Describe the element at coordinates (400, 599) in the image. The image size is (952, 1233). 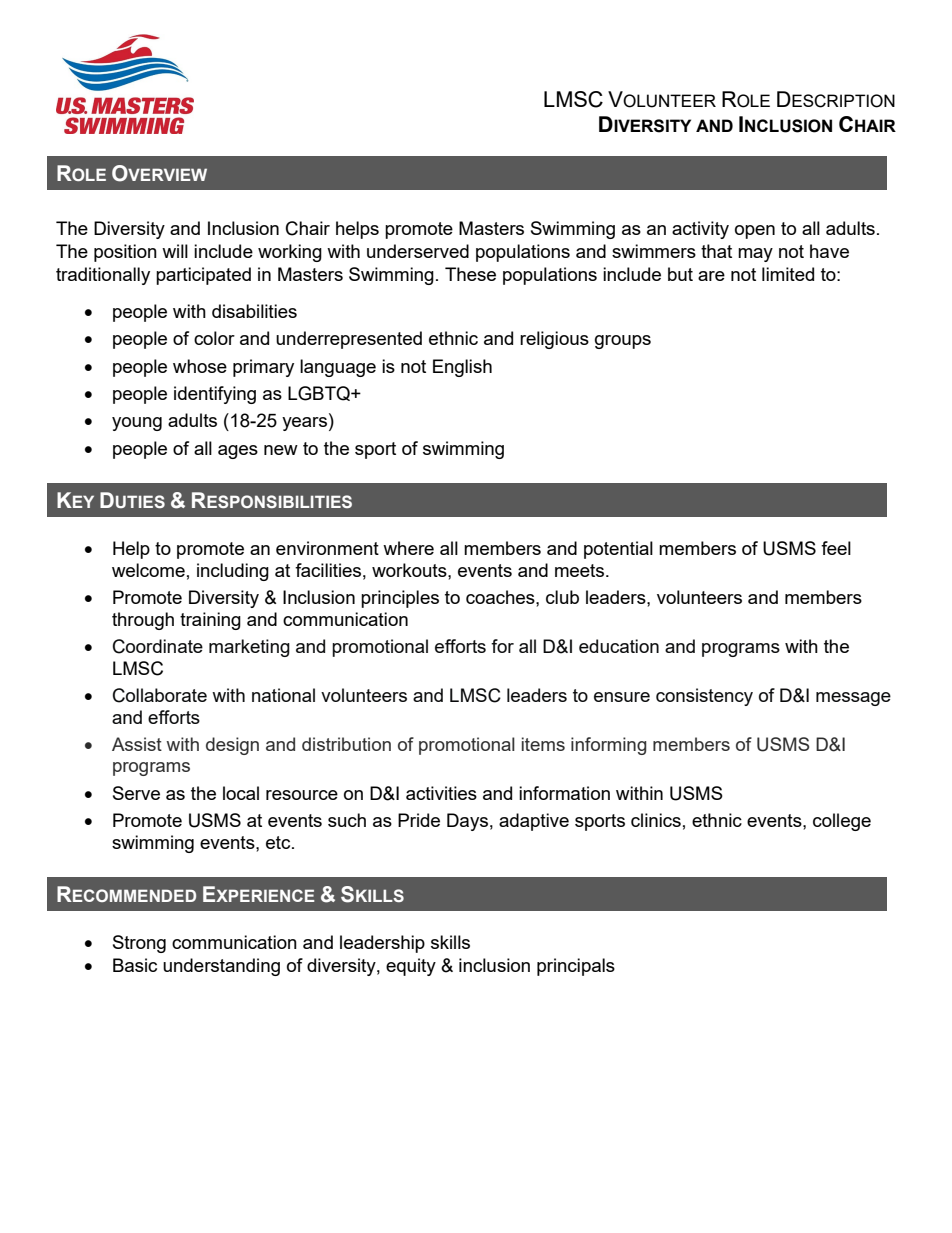
I see `principles` at that location.
